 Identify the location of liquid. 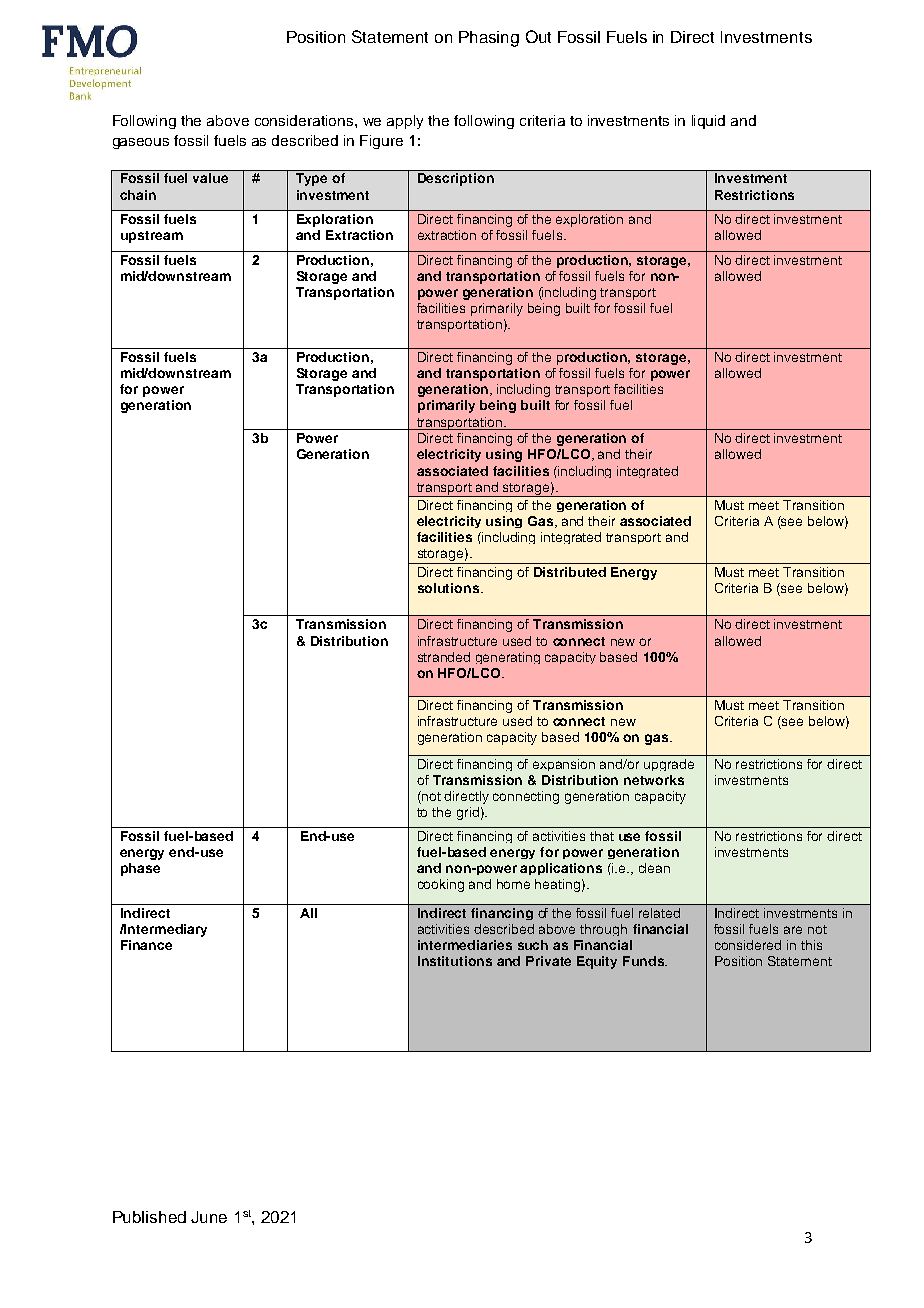
(708, 122).
